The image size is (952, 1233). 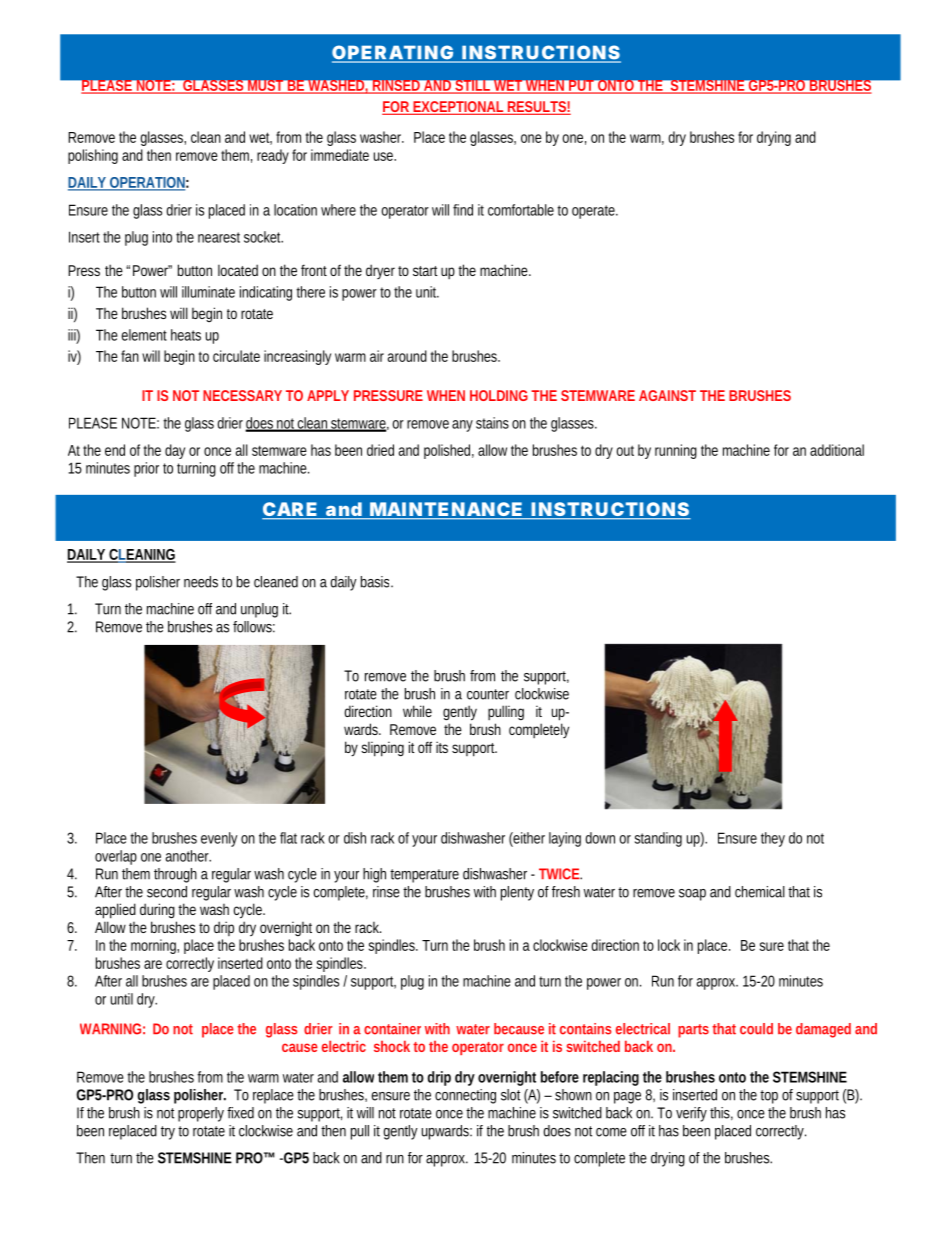 What do you see at coordinates (201, 582) in the page?
I see `needs` at bounding box center [201, 582].
